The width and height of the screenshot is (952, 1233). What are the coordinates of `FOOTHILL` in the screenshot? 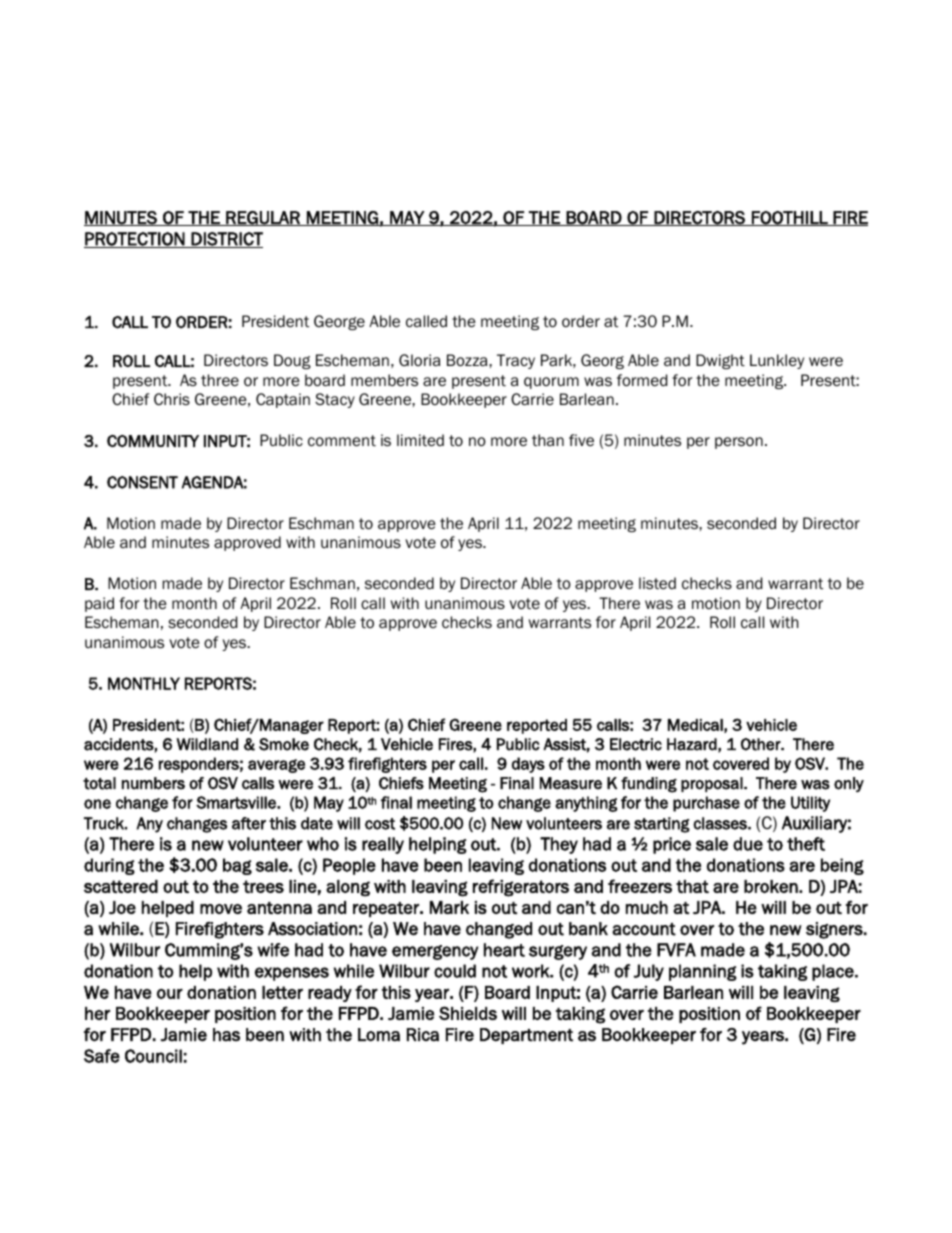 It's located at (790, 218).
